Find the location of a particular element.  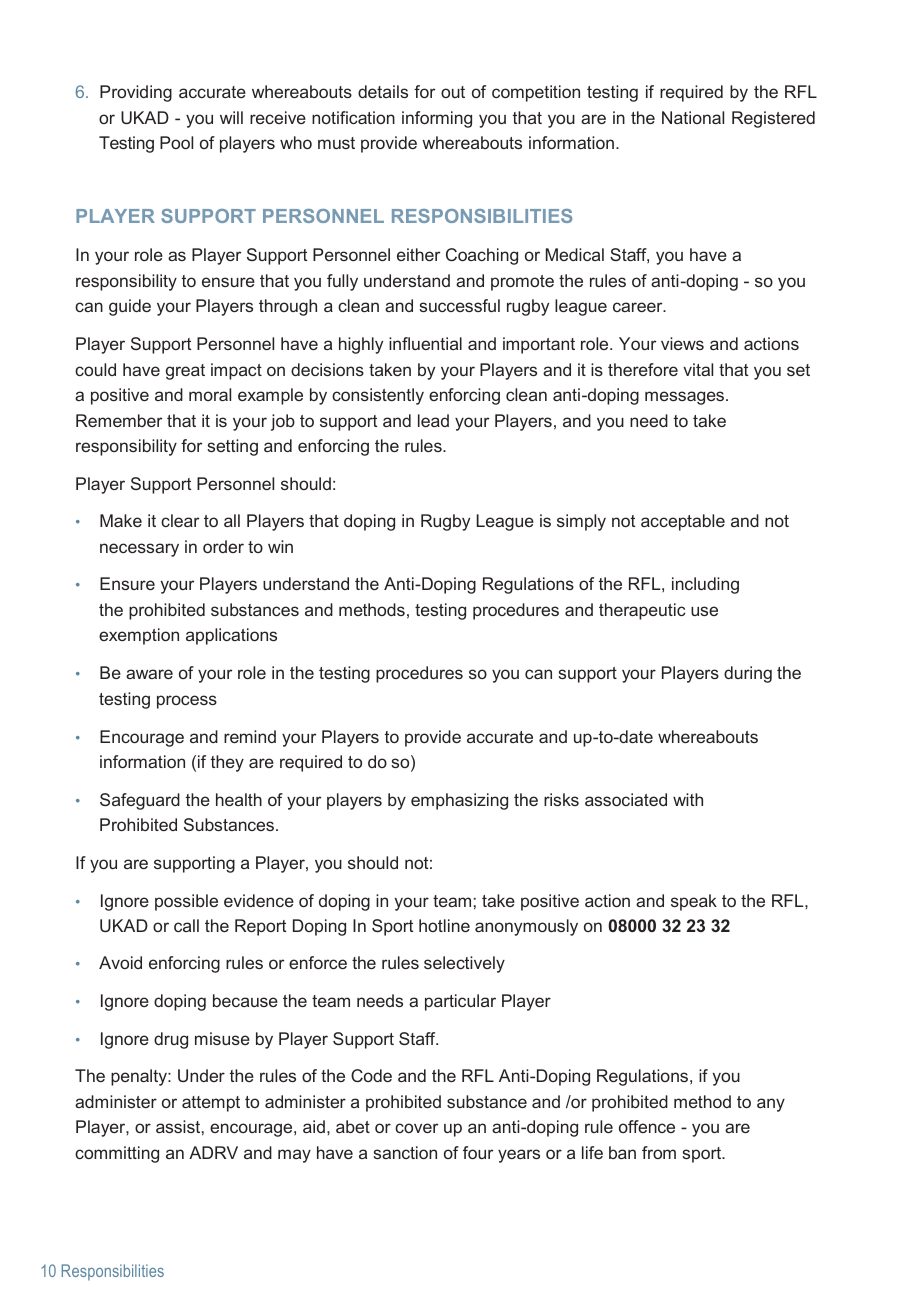

emphasizing is located at coordinates (459, 801).
